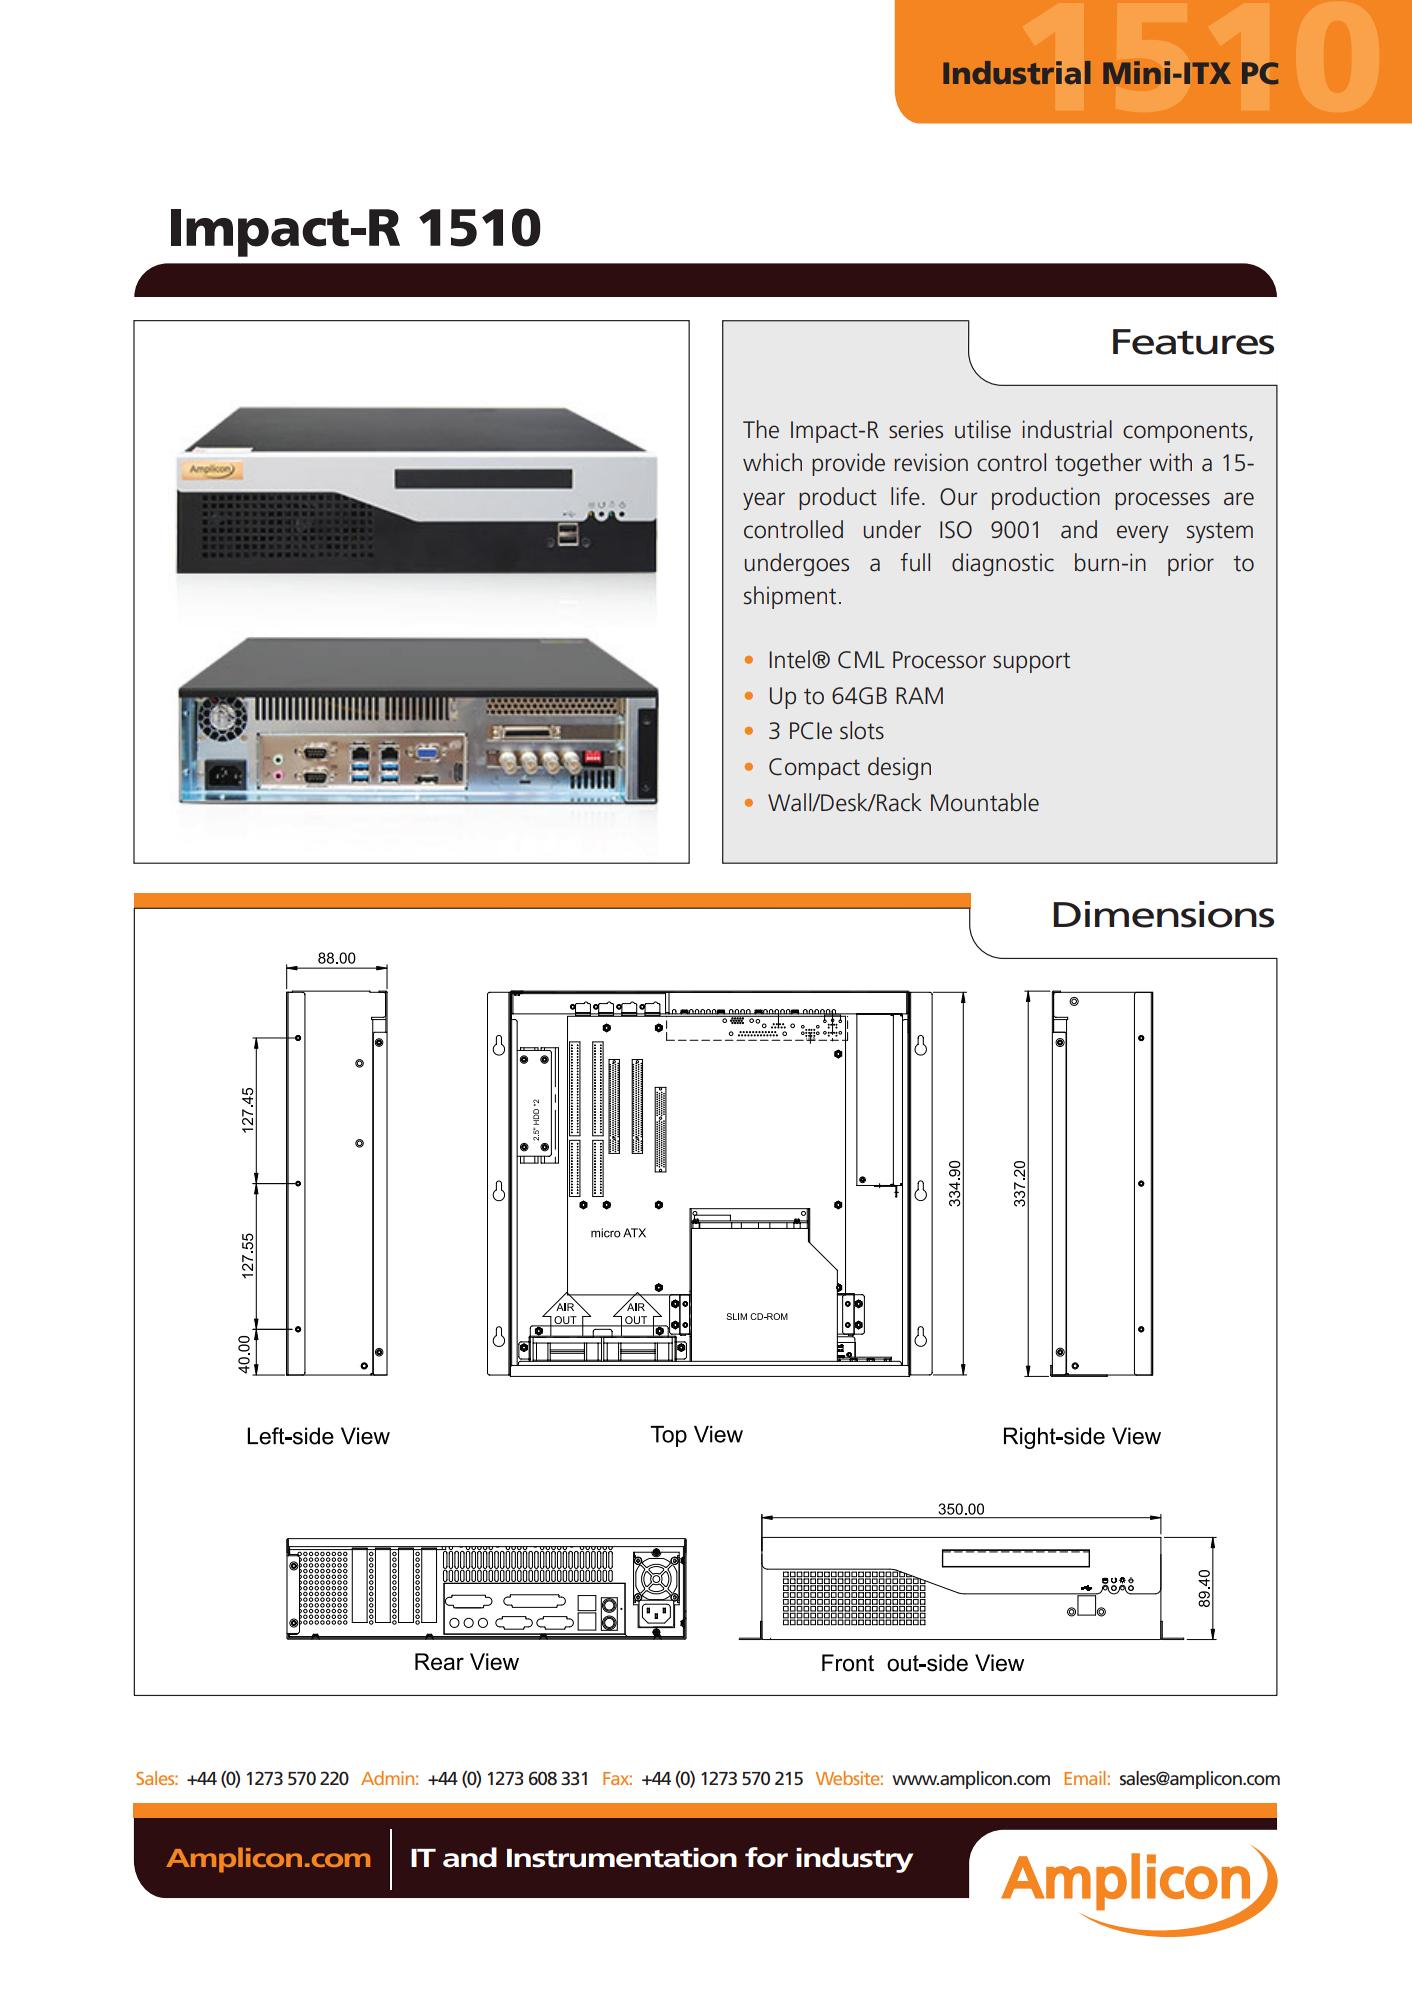  I want to click on design, so click(899, 768).
